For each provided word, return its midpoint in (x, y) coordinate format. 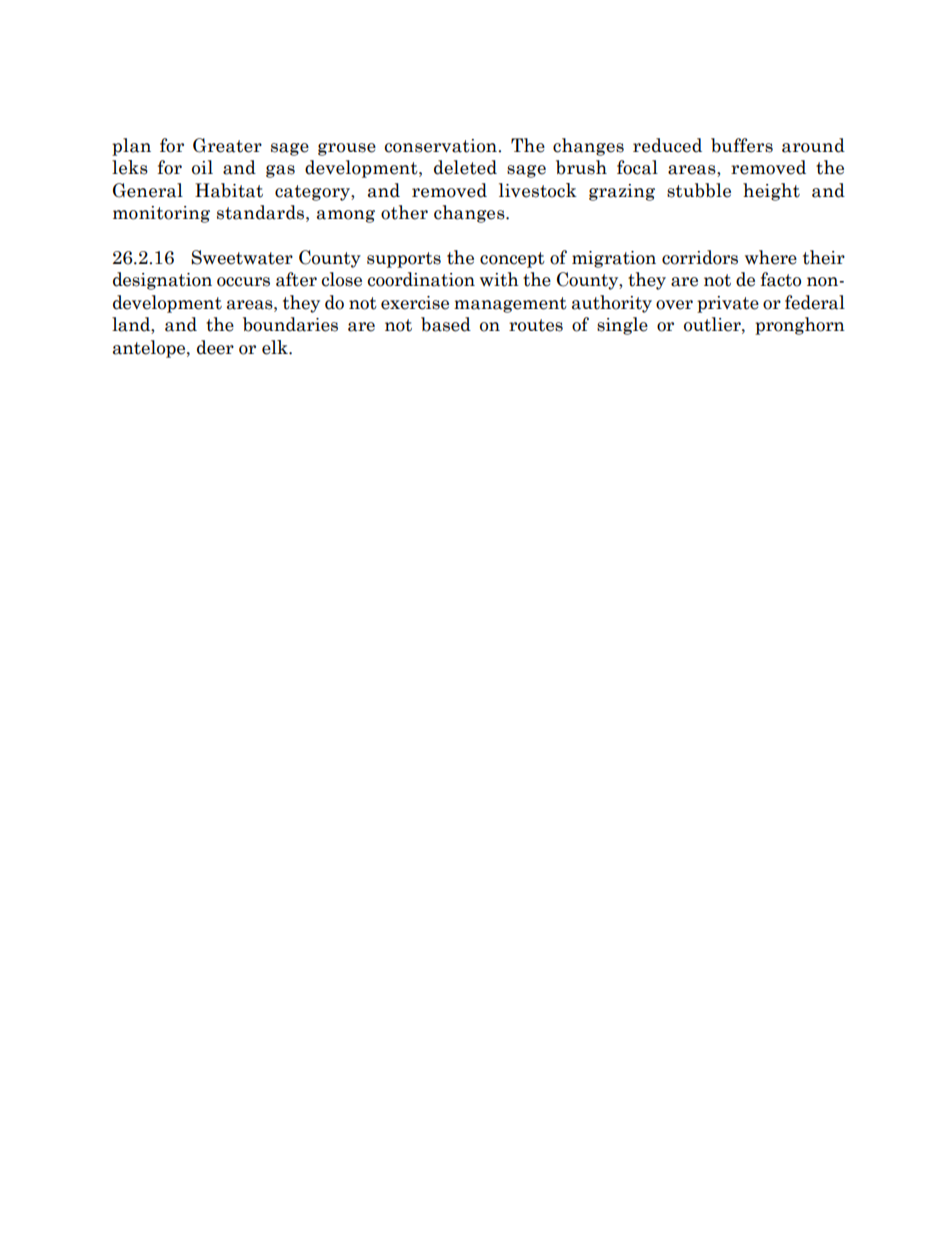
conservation (442, 146)
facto (781, 279)
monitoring (161, 214)
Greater (227, 145)
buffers (742, 145)
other (404, 212)
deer (215, 347)
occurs (243, 282)
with (499, 279)
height (771, 192)
